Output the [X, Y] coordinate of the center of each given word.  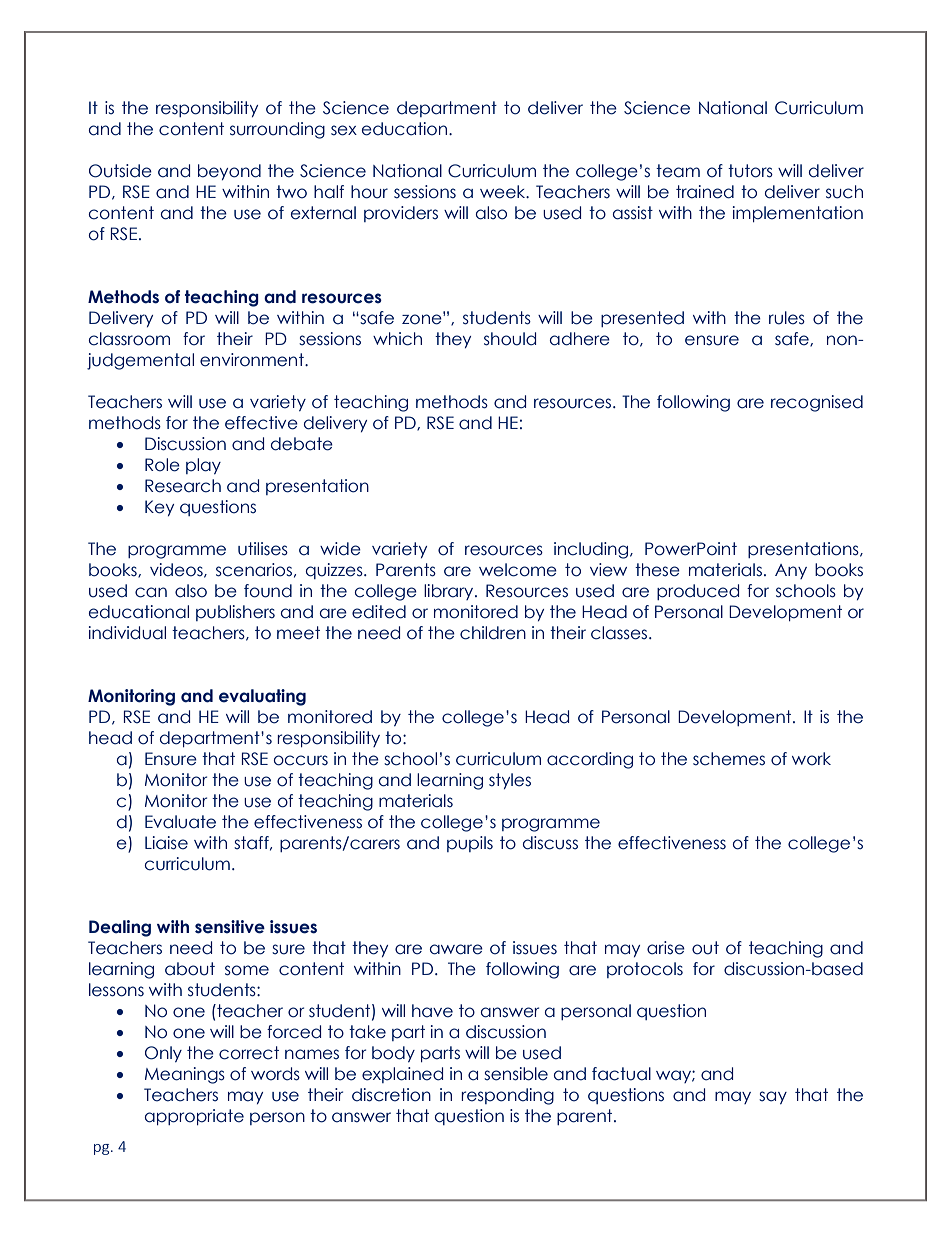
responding [507, 1096]
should [510, 339]
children [493, 633]
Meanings [185, 1075]
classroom [129, 339]
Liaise [166, 843]
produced [698, 592]
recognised [817, 403]
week [504, 192]
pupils [470, 844]
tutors [750, 171]
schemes [729, 759]
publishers [235, 613]
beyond [229, 172]
